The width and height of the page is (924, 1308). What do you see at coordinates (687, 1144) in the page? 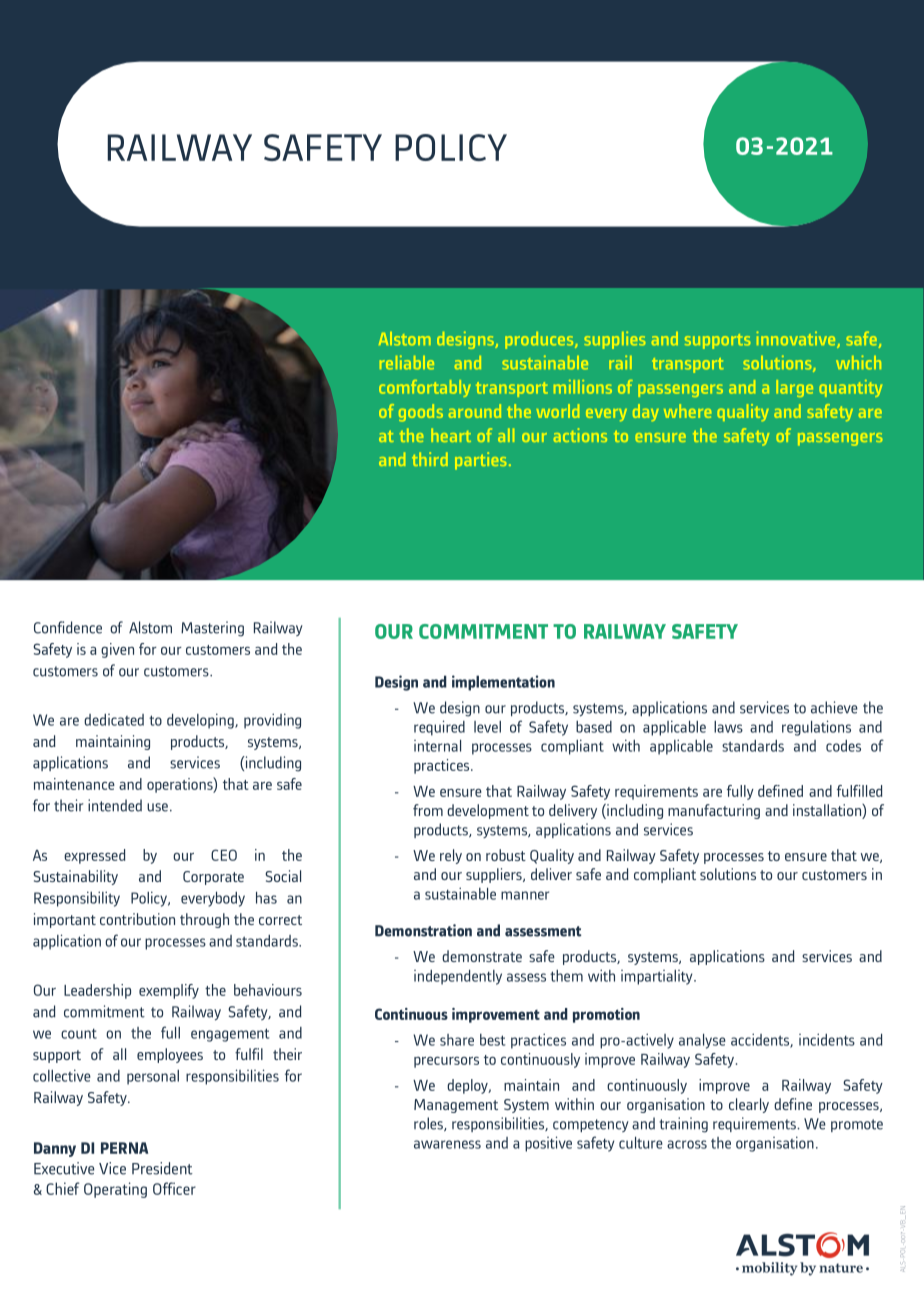
I see `across` at bounding box center [687, 1144].
